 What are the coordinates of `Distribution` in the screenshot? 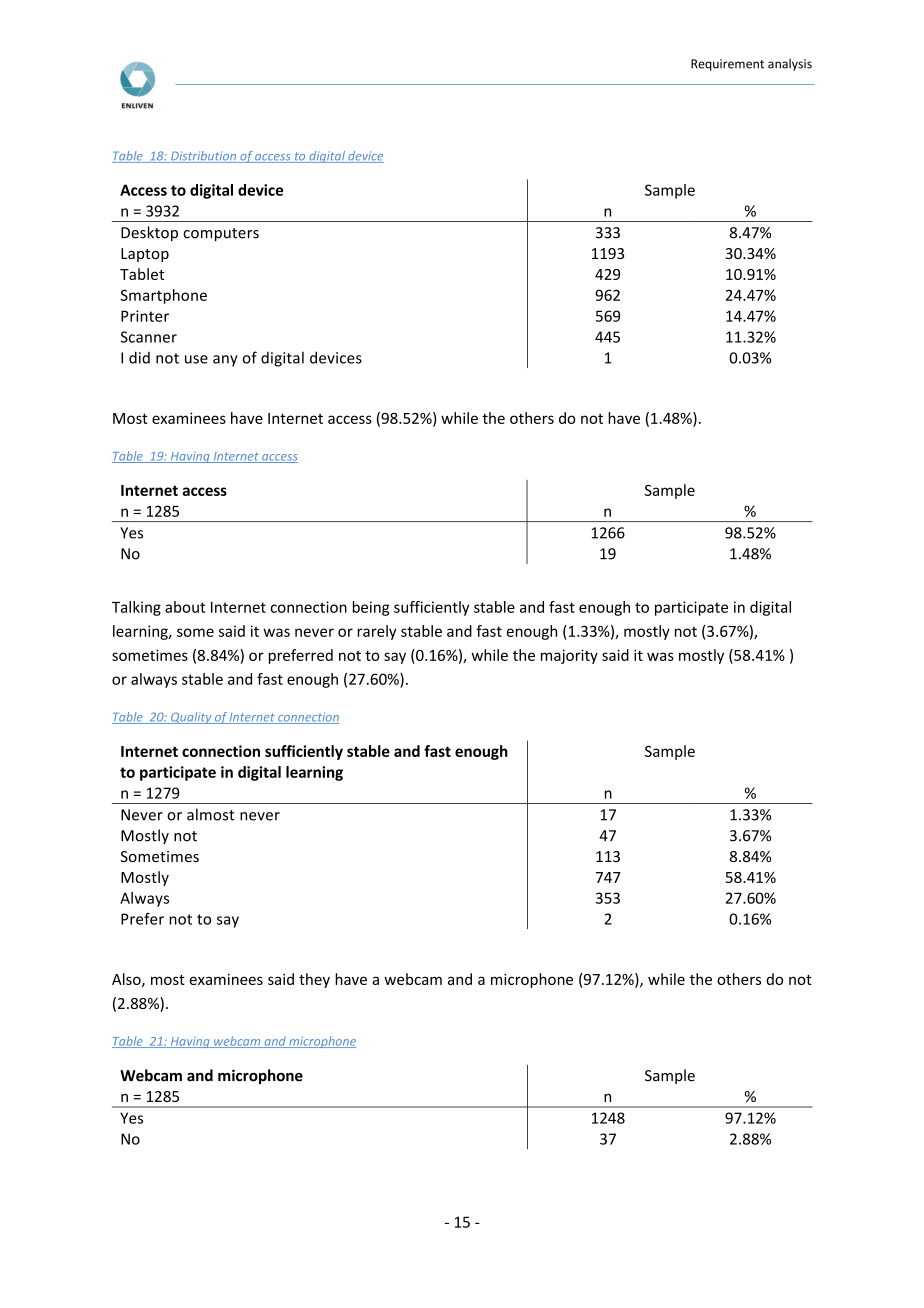 It's located at (204, 157).
